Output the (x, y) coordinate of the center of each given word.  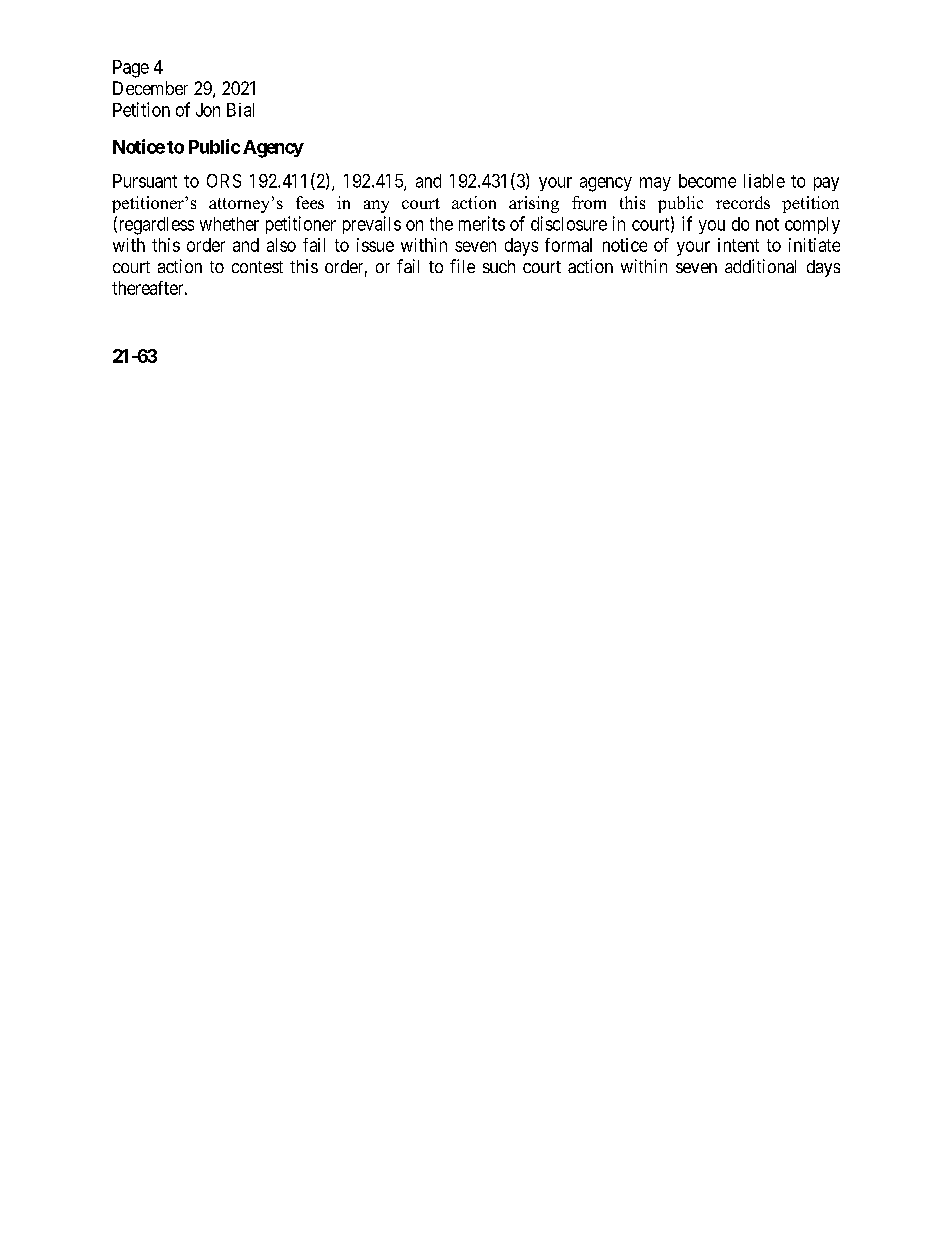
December (150, 88)
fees (310, 202)
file (462, 266)
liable (764, 181)
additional (760, 266)
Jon (208, 110)
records (743, 202)
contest (257, 267)
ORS (224, 181)
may (655, 184)
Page (131, 69)
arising (534, 204)
